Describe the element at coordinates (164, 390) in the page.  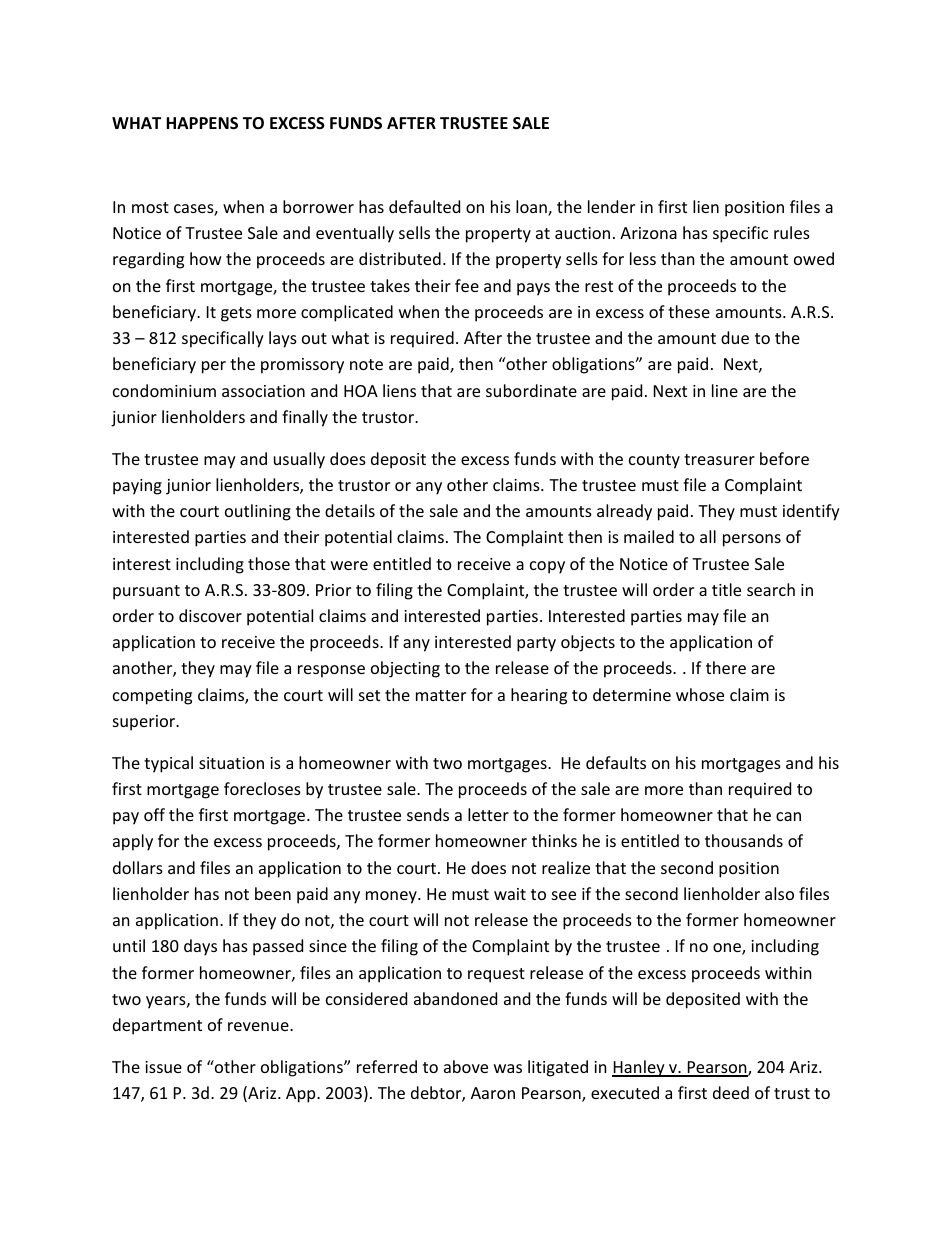
I see `condominium` at that location.
